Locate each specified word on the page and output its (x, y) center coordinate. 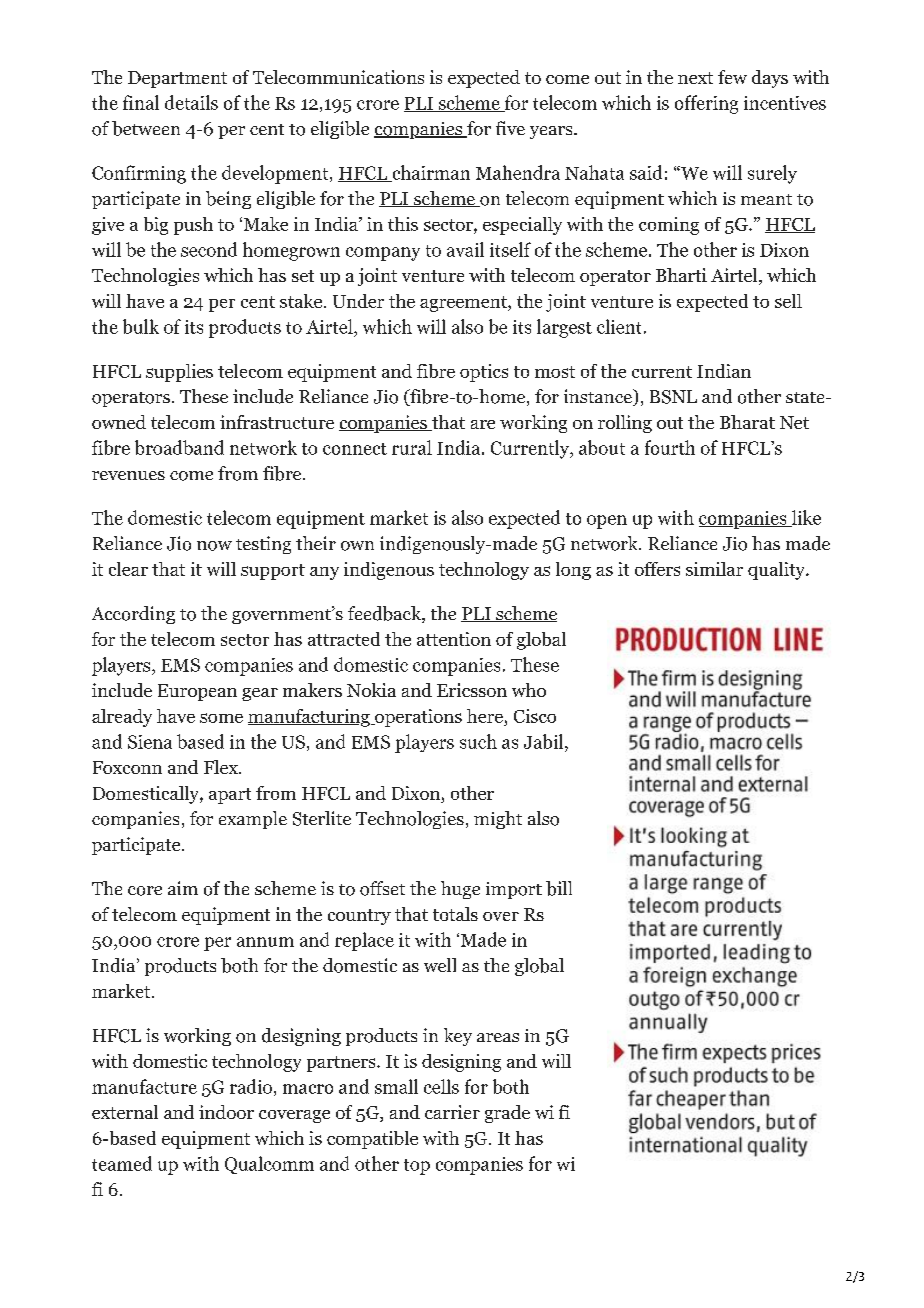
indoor (226, 1112)
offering (706, 104)
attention (454, 639)
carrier (452, 1112)
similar (714, 569)
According (133, 615)
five (510, 128)
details (191, 102)
